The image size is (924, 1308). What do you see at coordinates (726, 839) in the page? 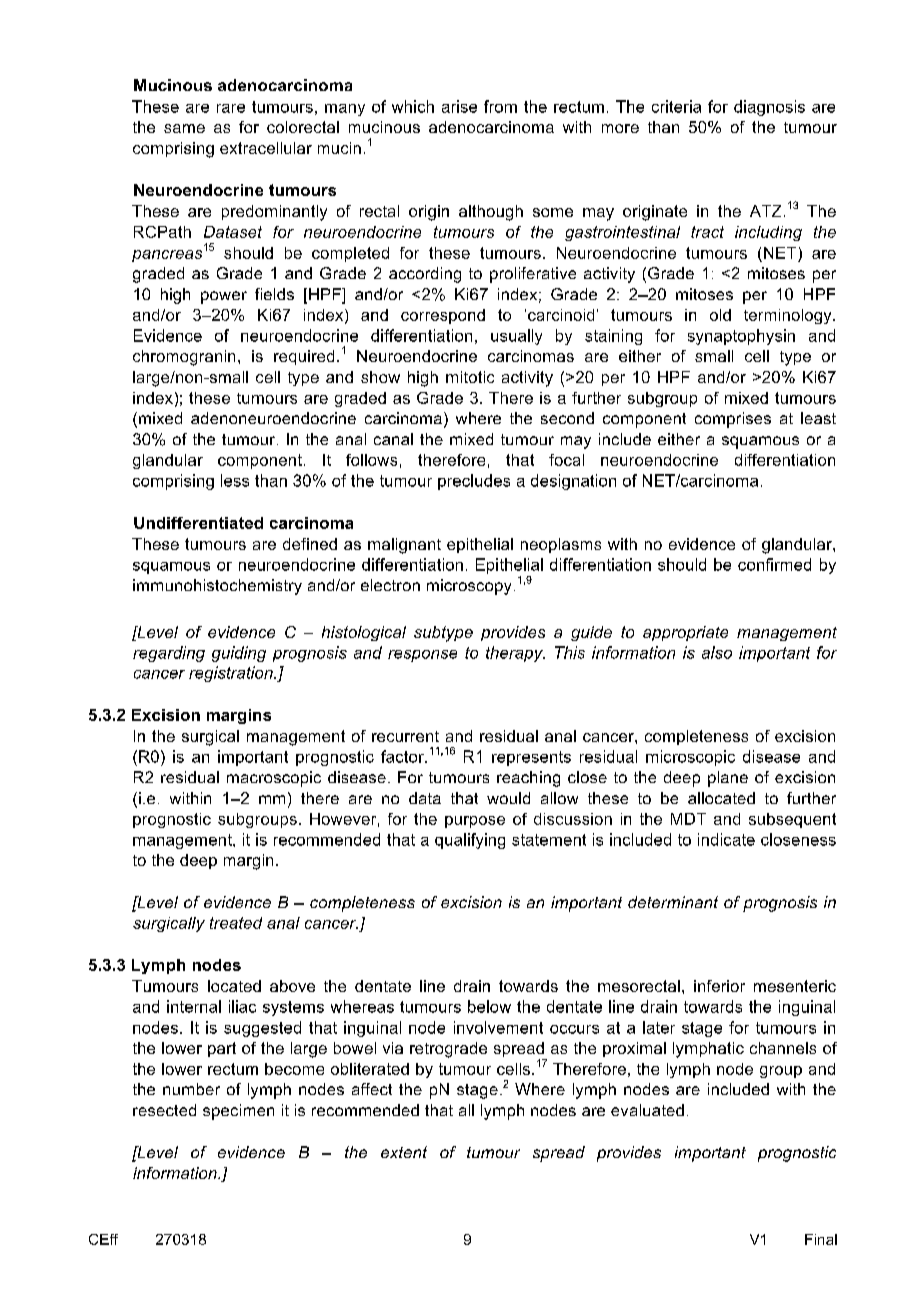
I see `indicate` at bounding box center [726, 839].
